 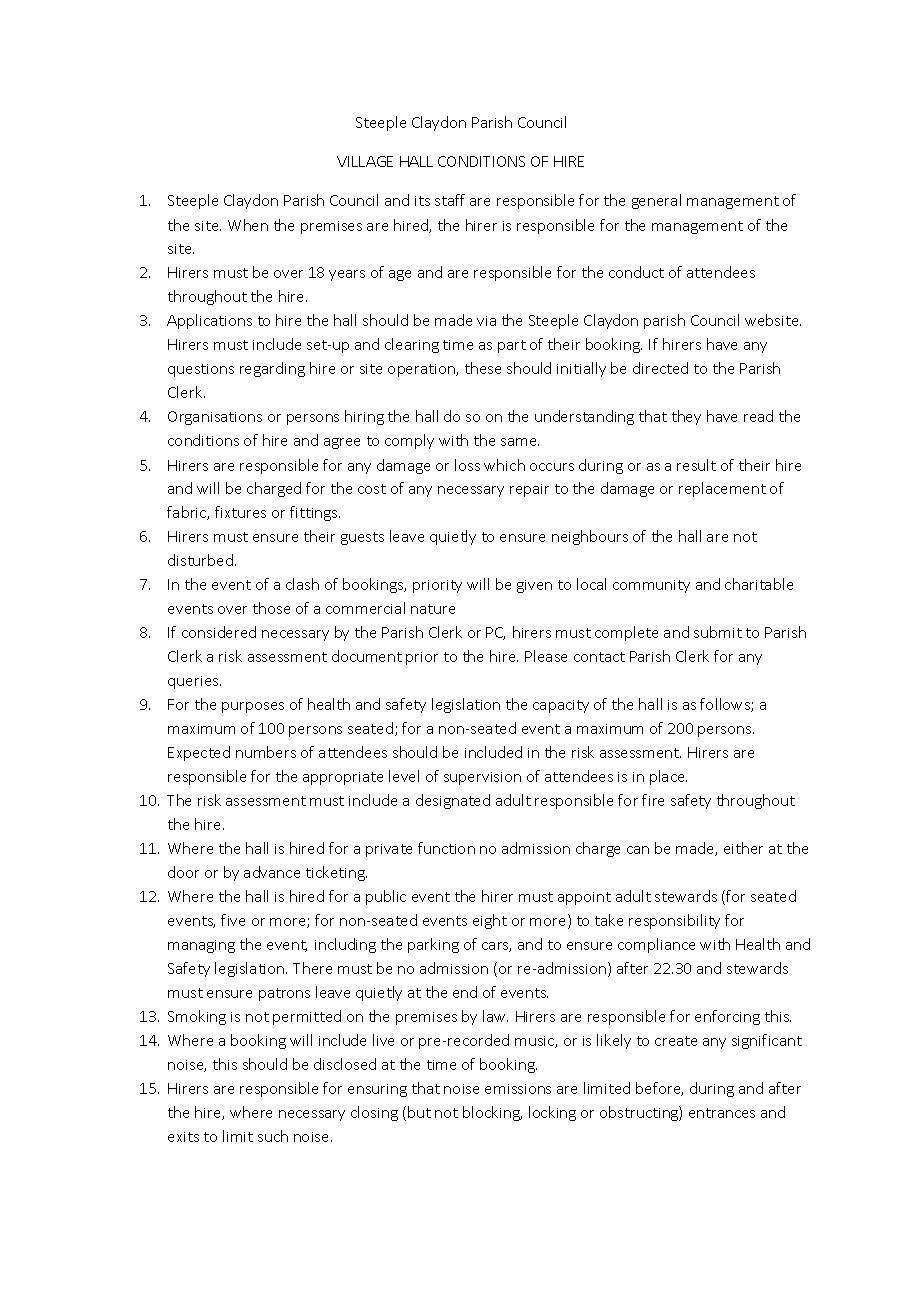 What do you see at coordinates (446, 848) in the image?
I see `function` at bounding box center [446, 848].
